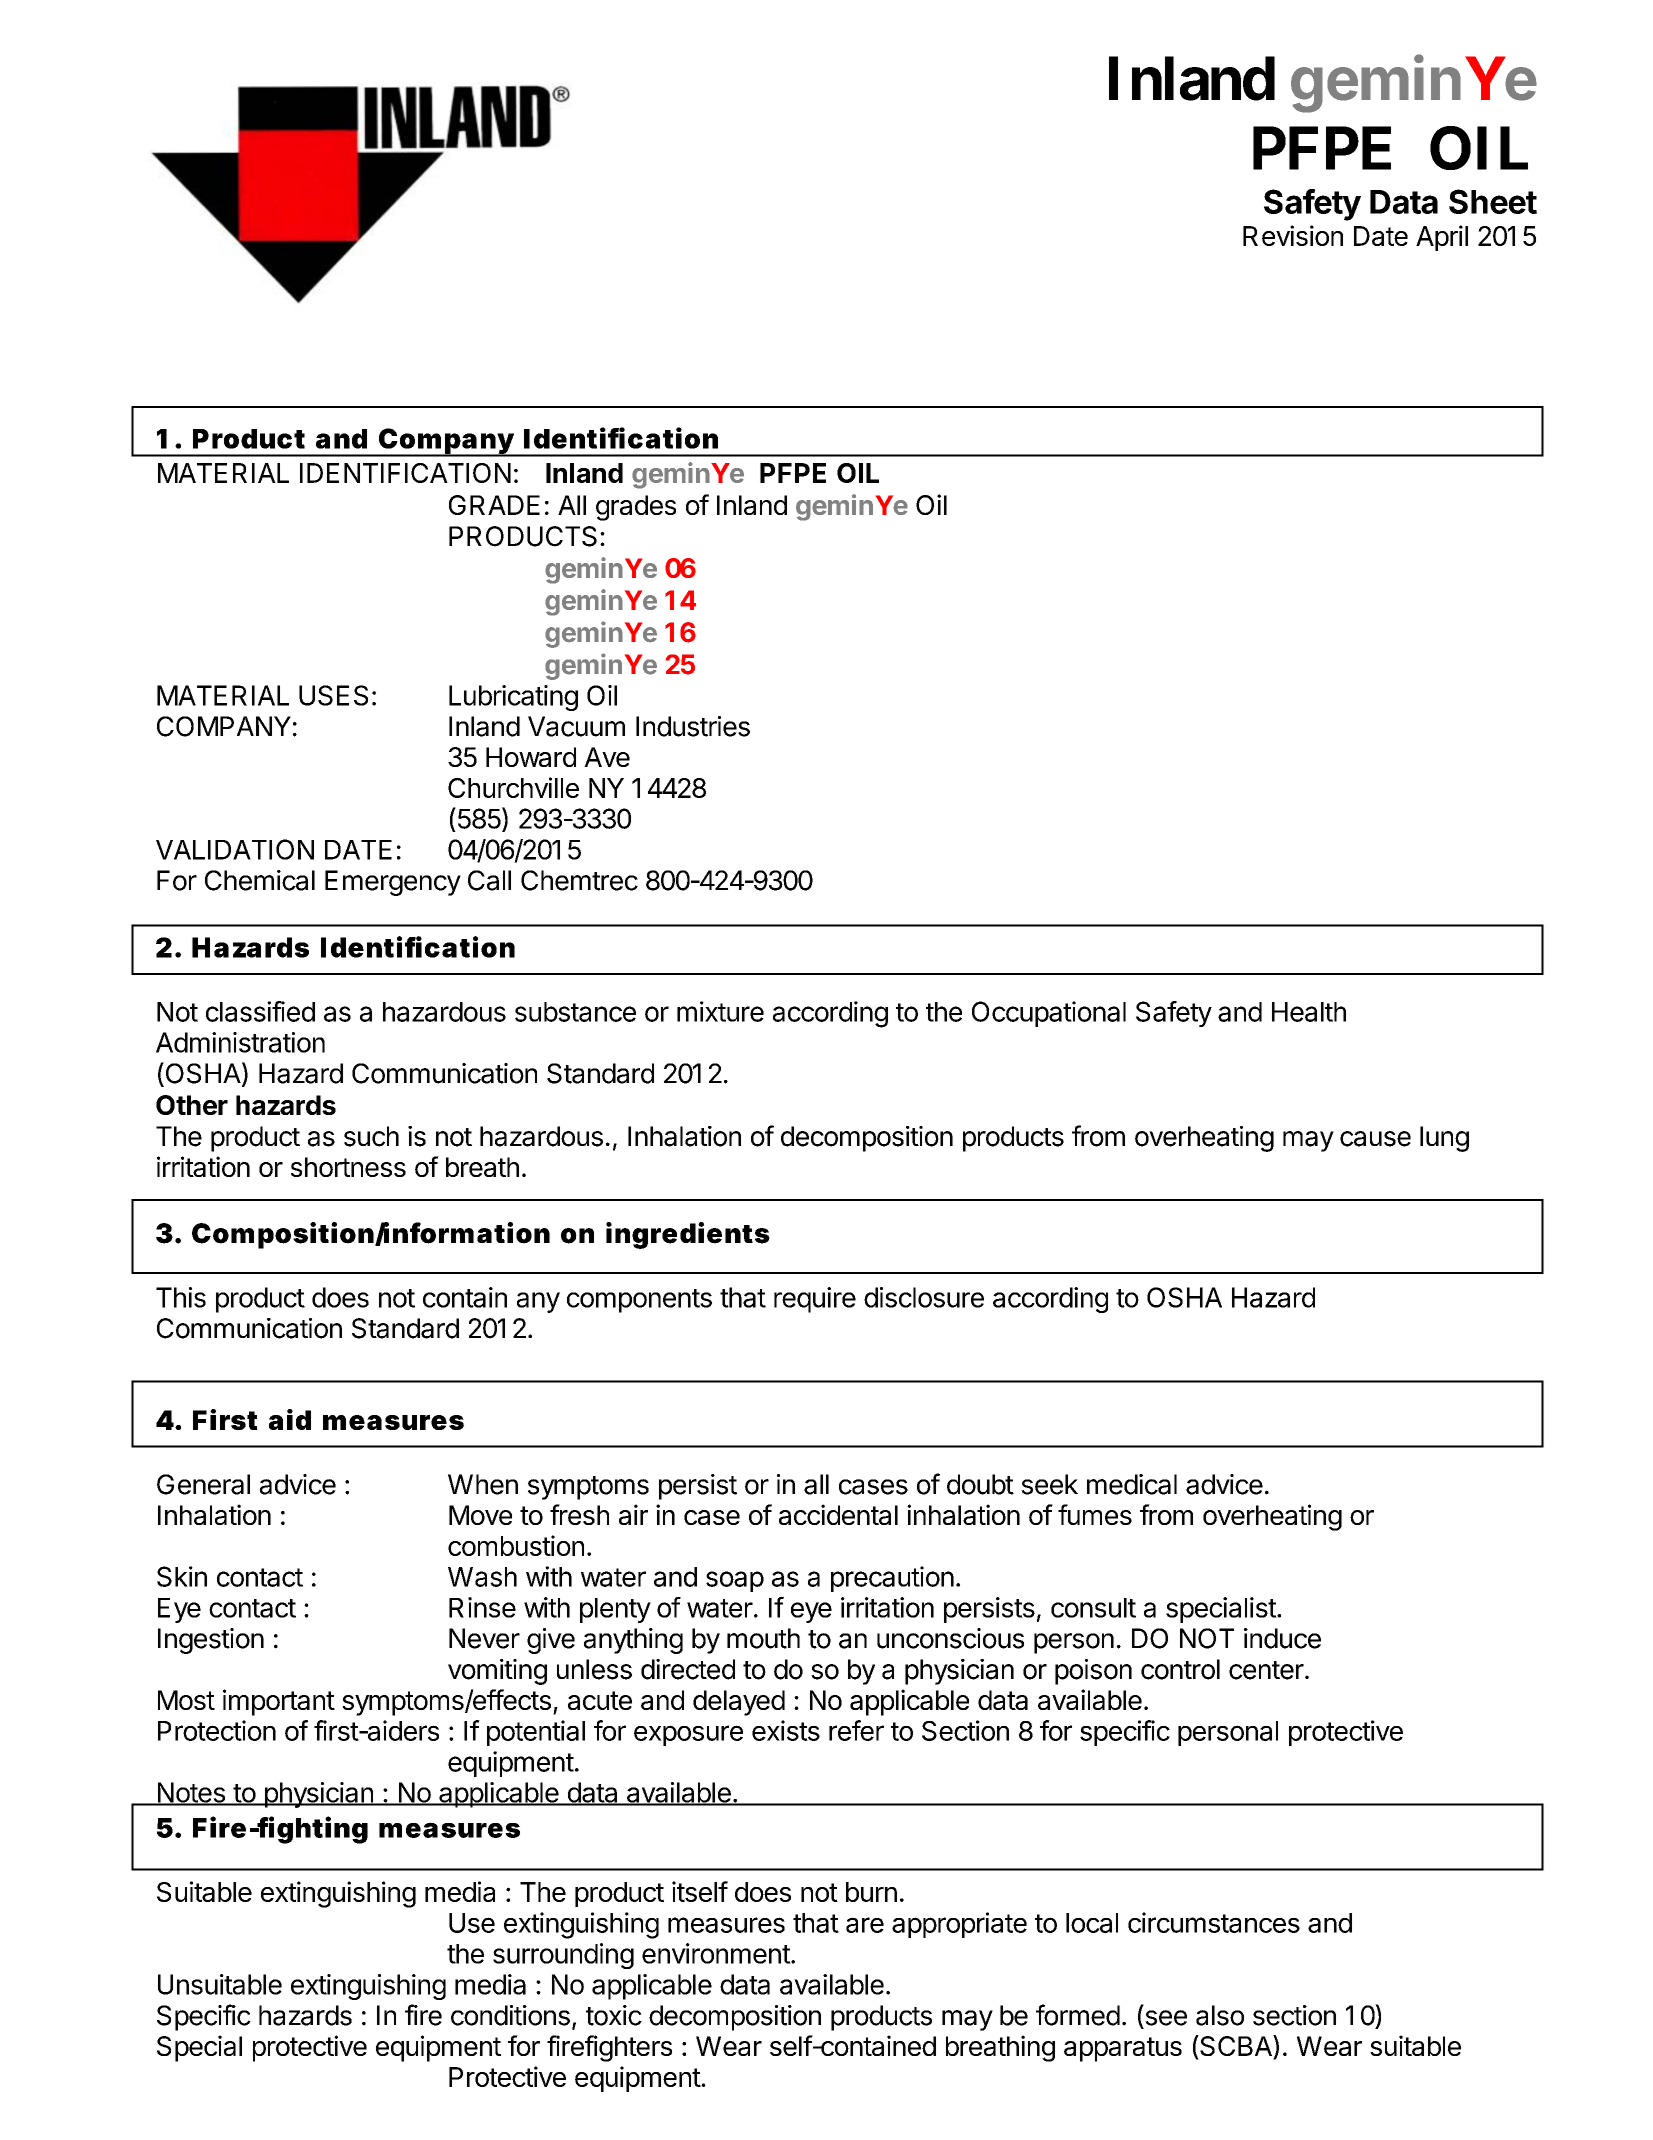  What do you see at coordinates (1293, 235) in the screenshot?
I see `Revision` at bounding box center [1293, 235].
